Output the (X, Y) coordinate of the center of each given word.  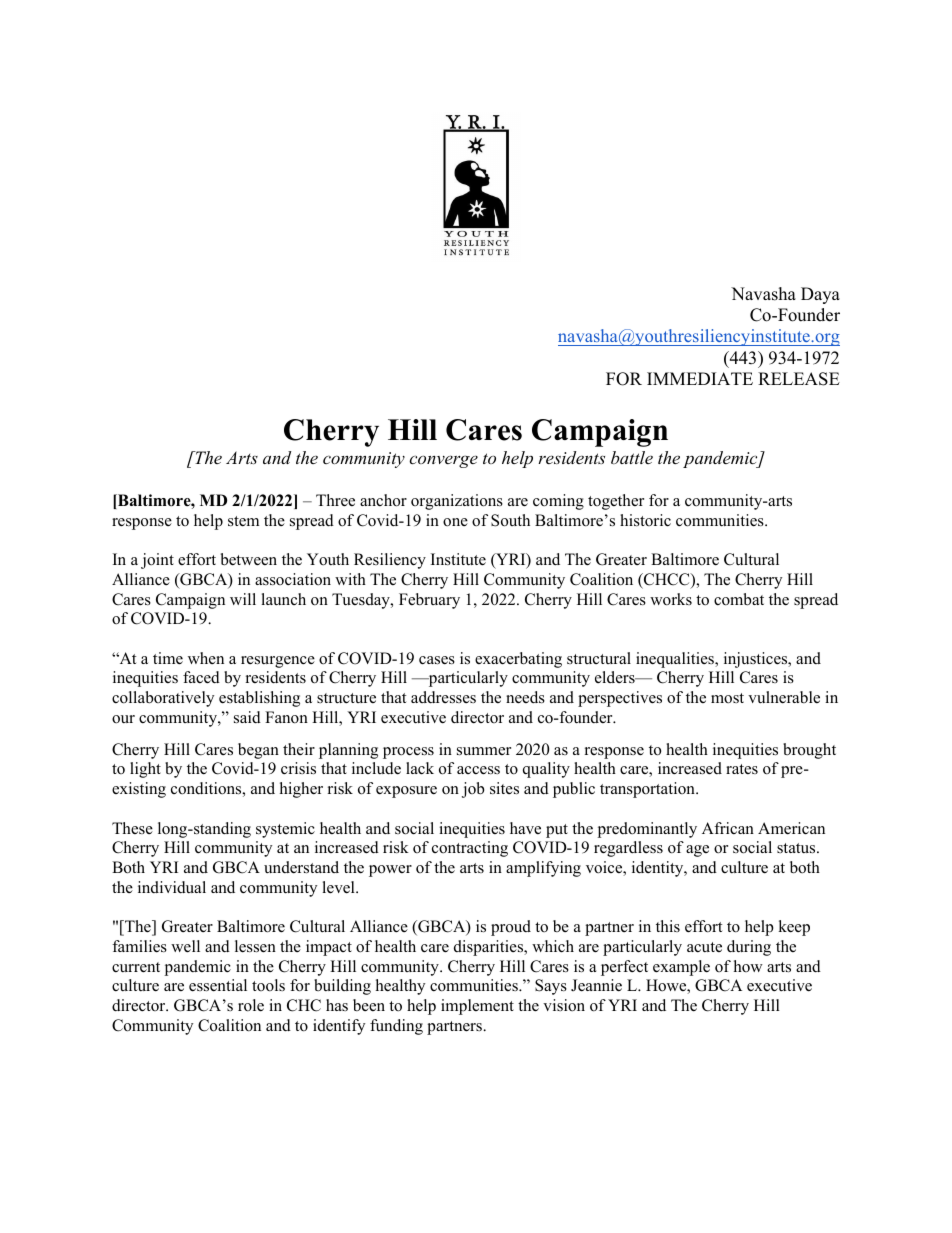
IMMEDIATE (700, 378)
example (681, 968)
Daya (820, 295)
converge (443, 461)
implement (477, 1007)
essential (218, 985)
